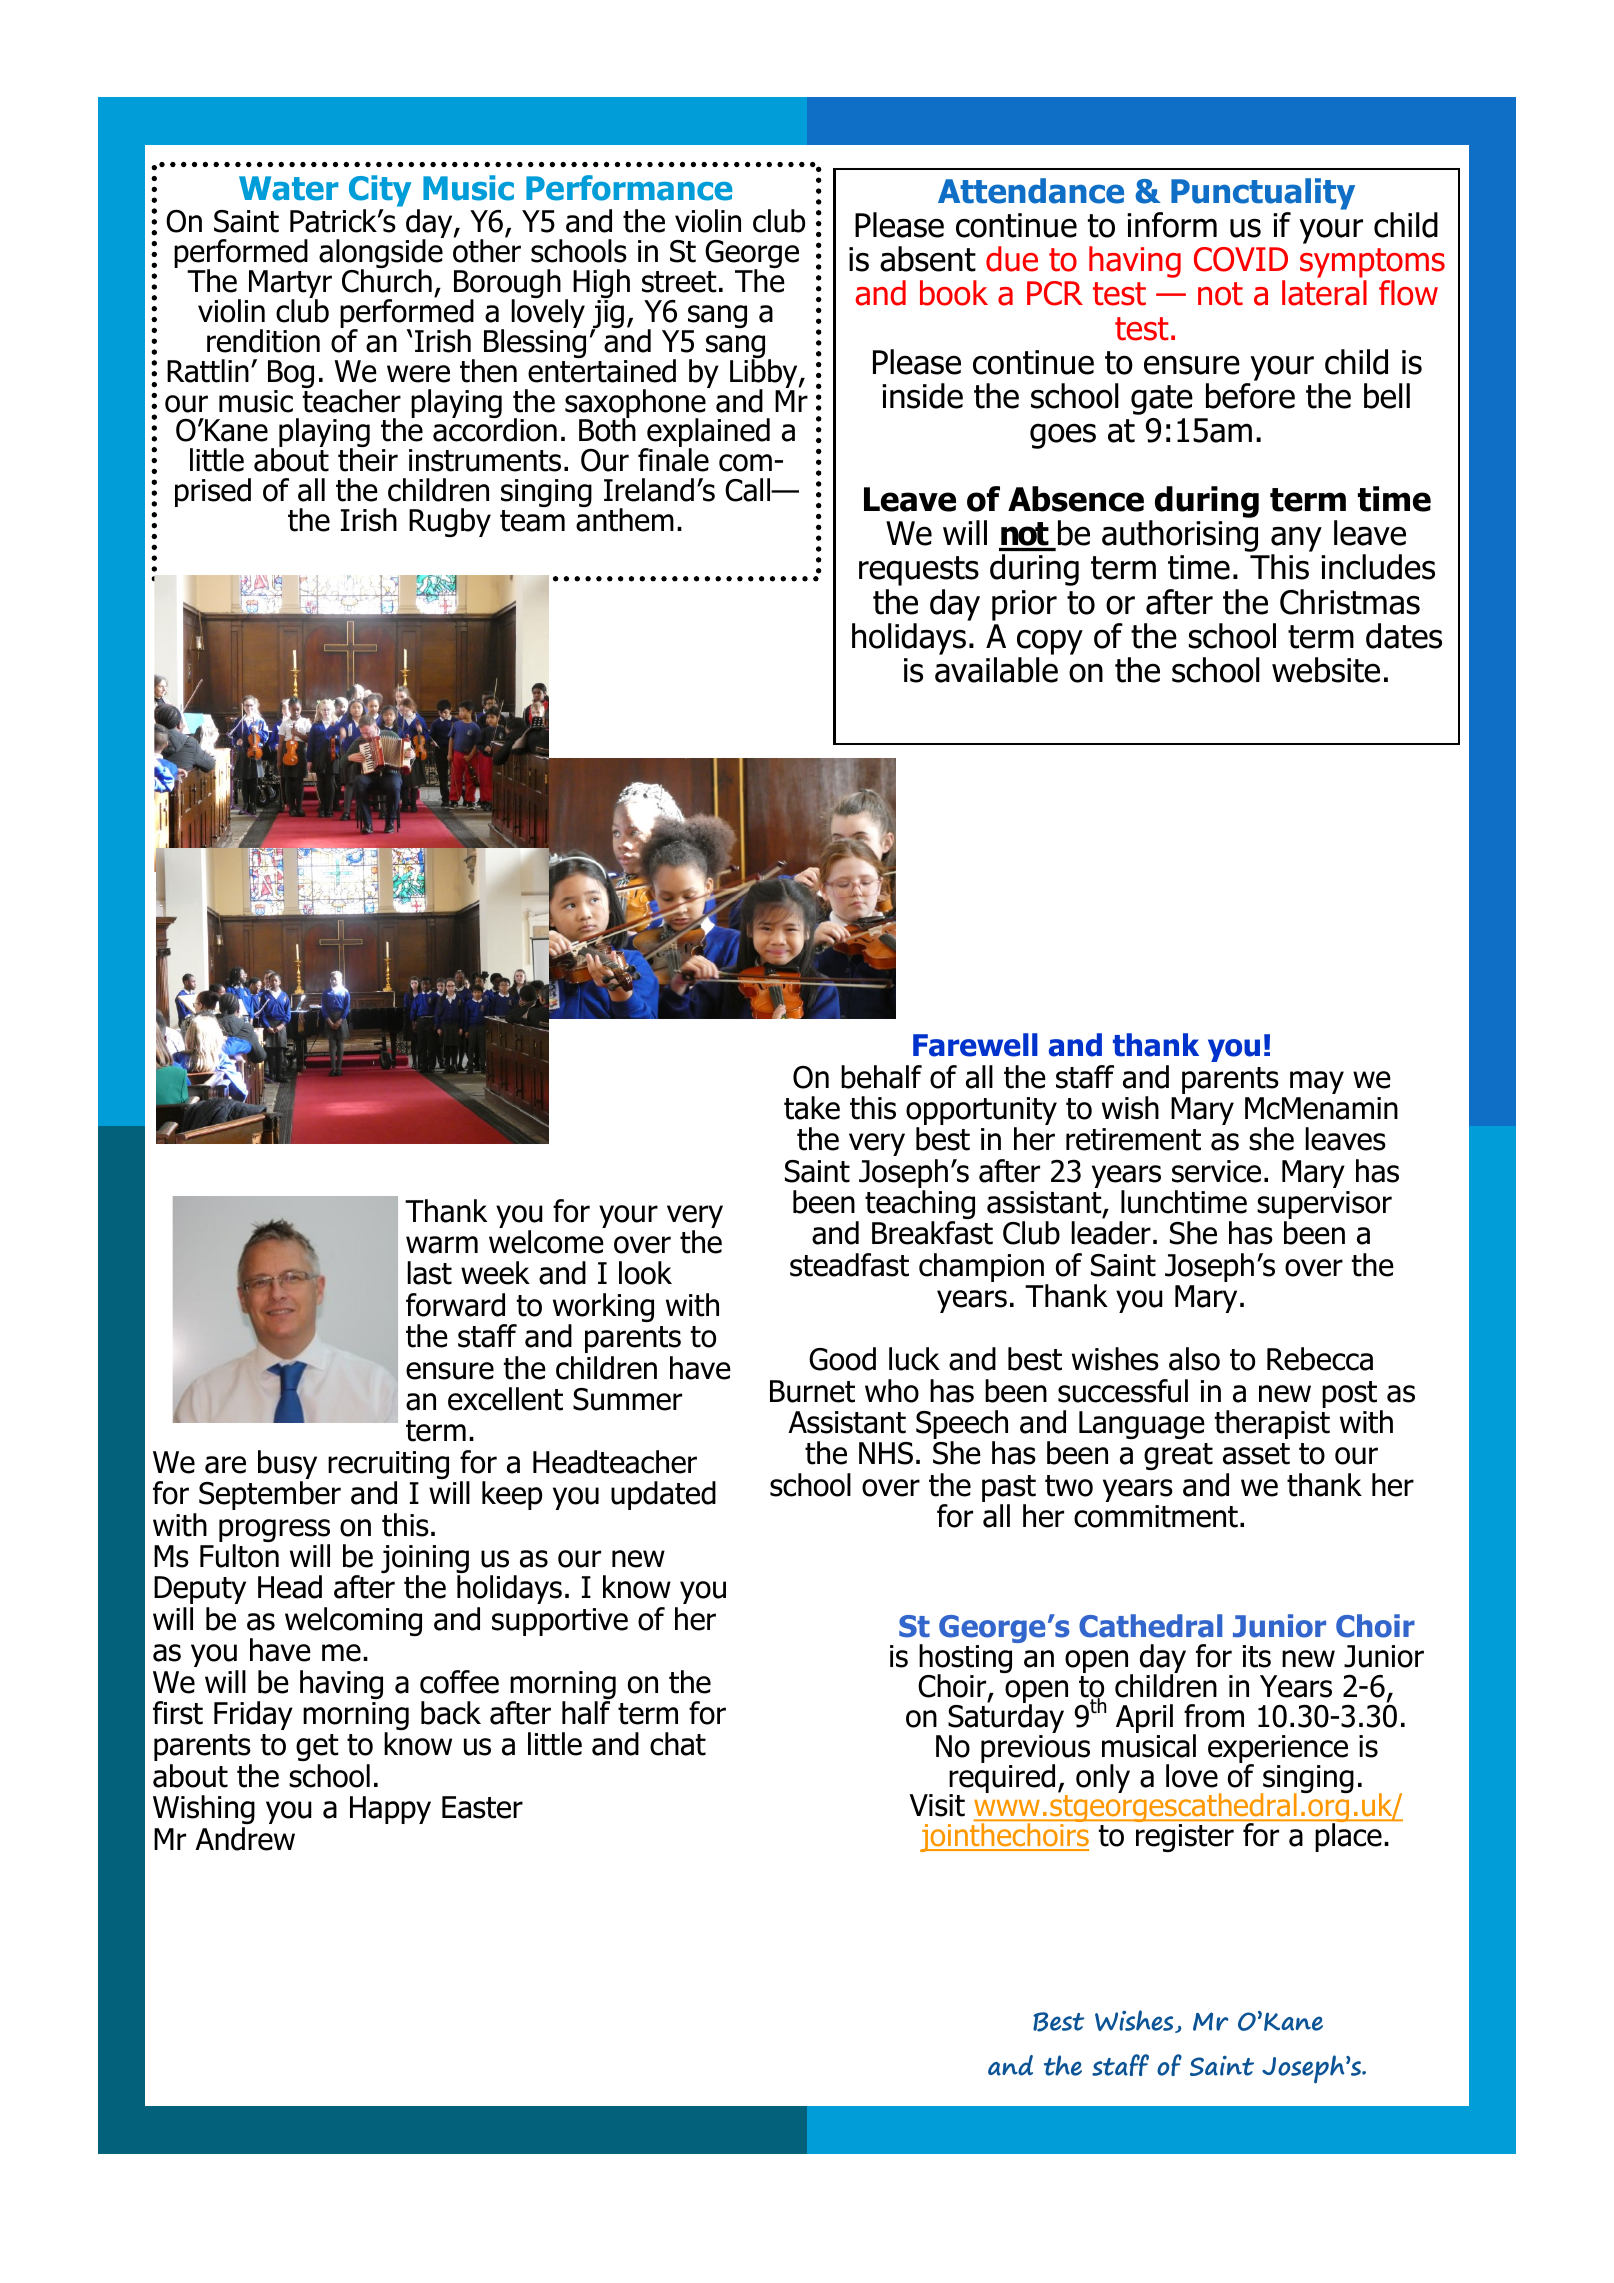  I want to click on Rugby, so click(450, 522).
